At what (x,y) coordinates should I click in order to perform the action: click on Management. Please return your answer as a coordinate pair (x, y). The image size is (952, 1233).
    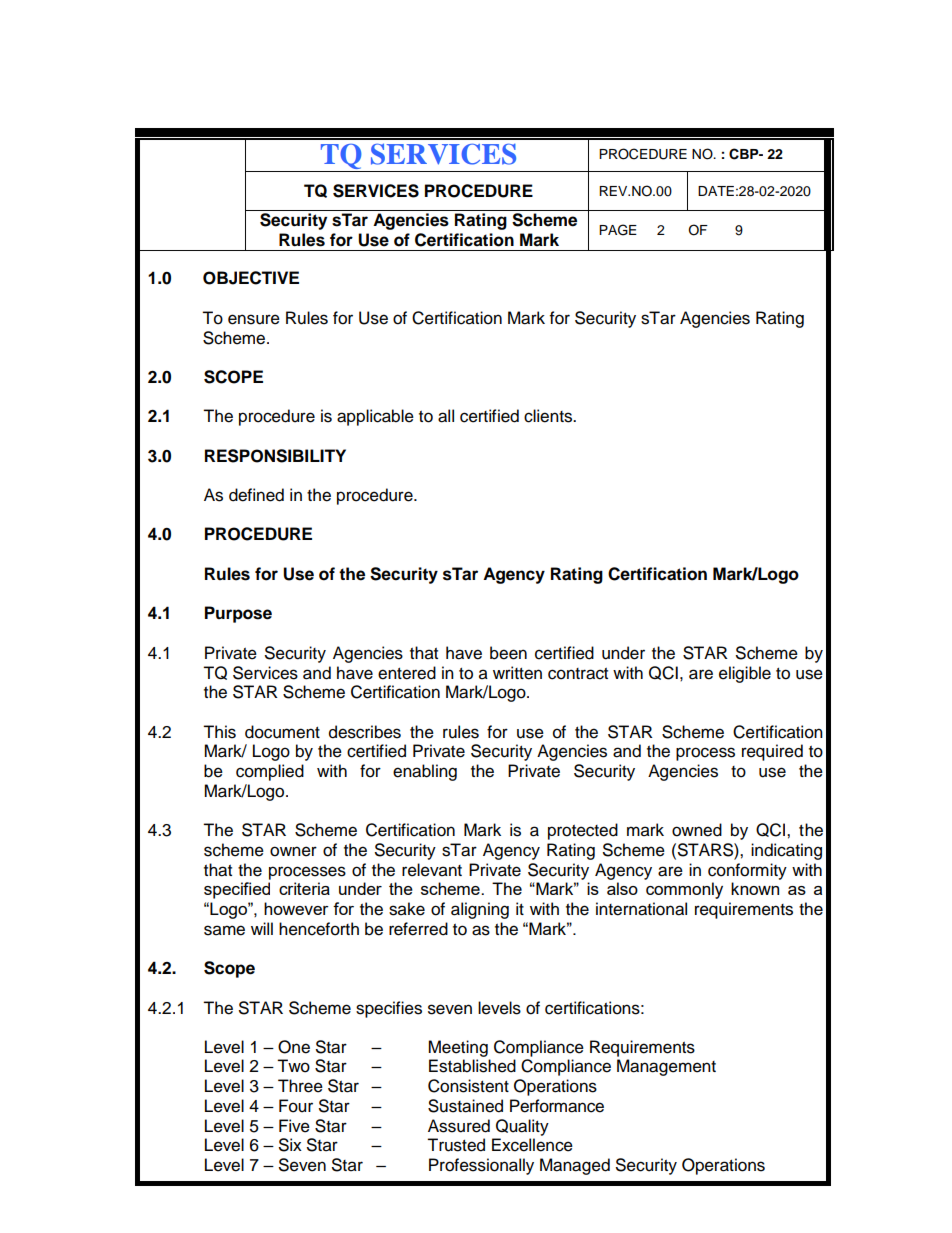
    Looking at the image, I should click on (666, 1067).
